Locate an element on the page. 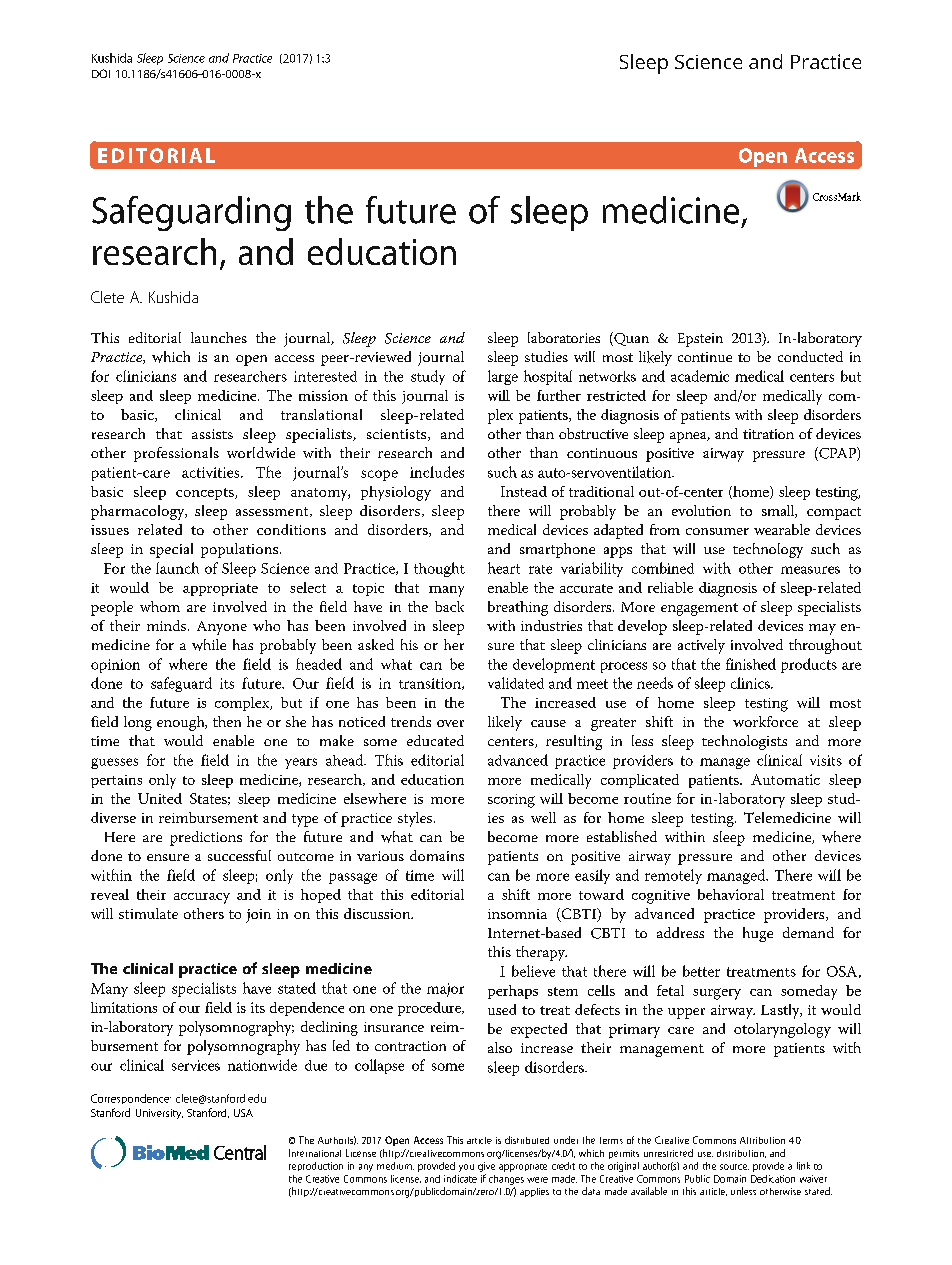  University is located at coordinates (159, 1114).
